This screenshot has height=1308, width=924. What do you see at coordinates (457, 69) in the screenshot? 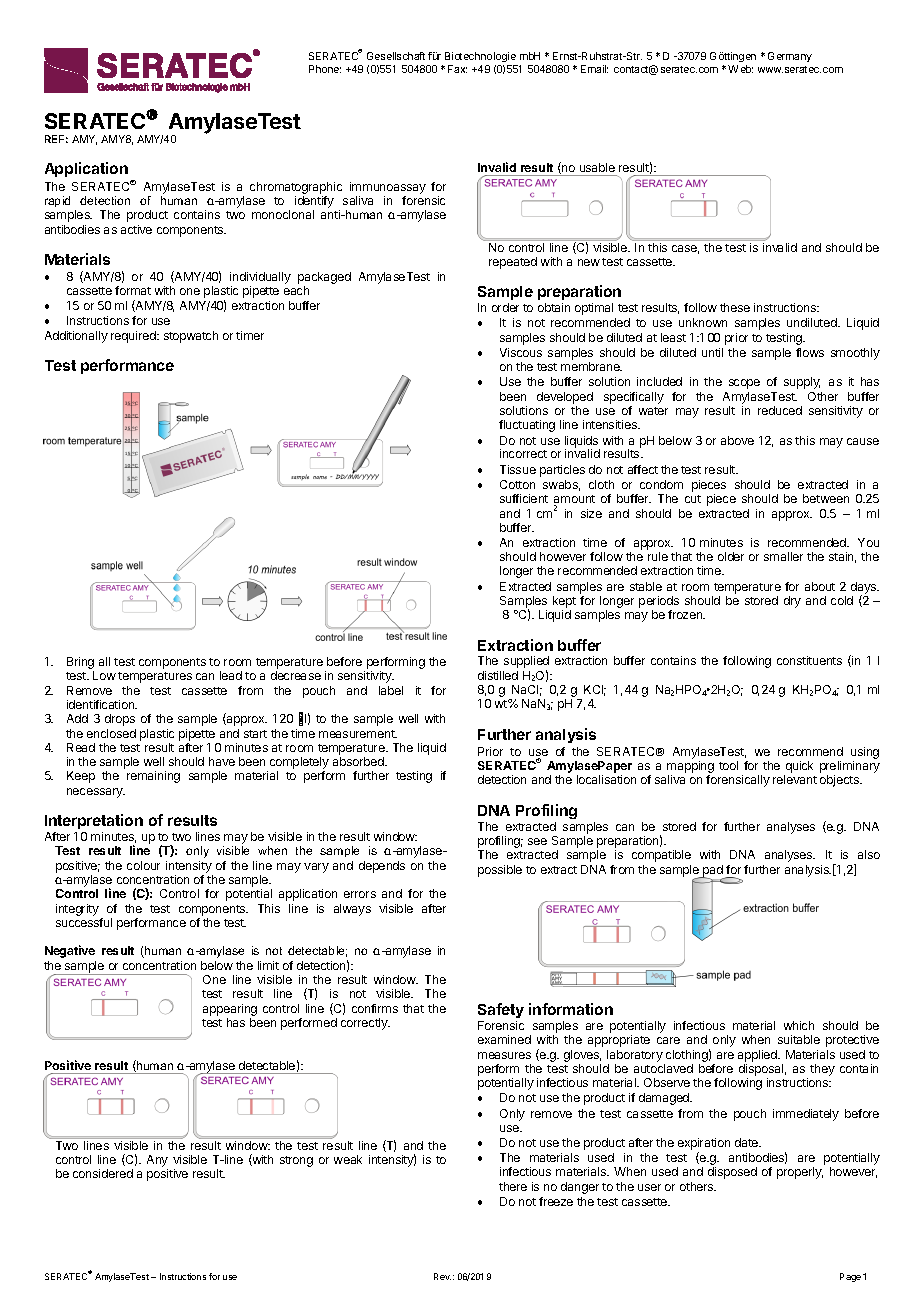
I see `Fax` at bounding box center [457, 69].
